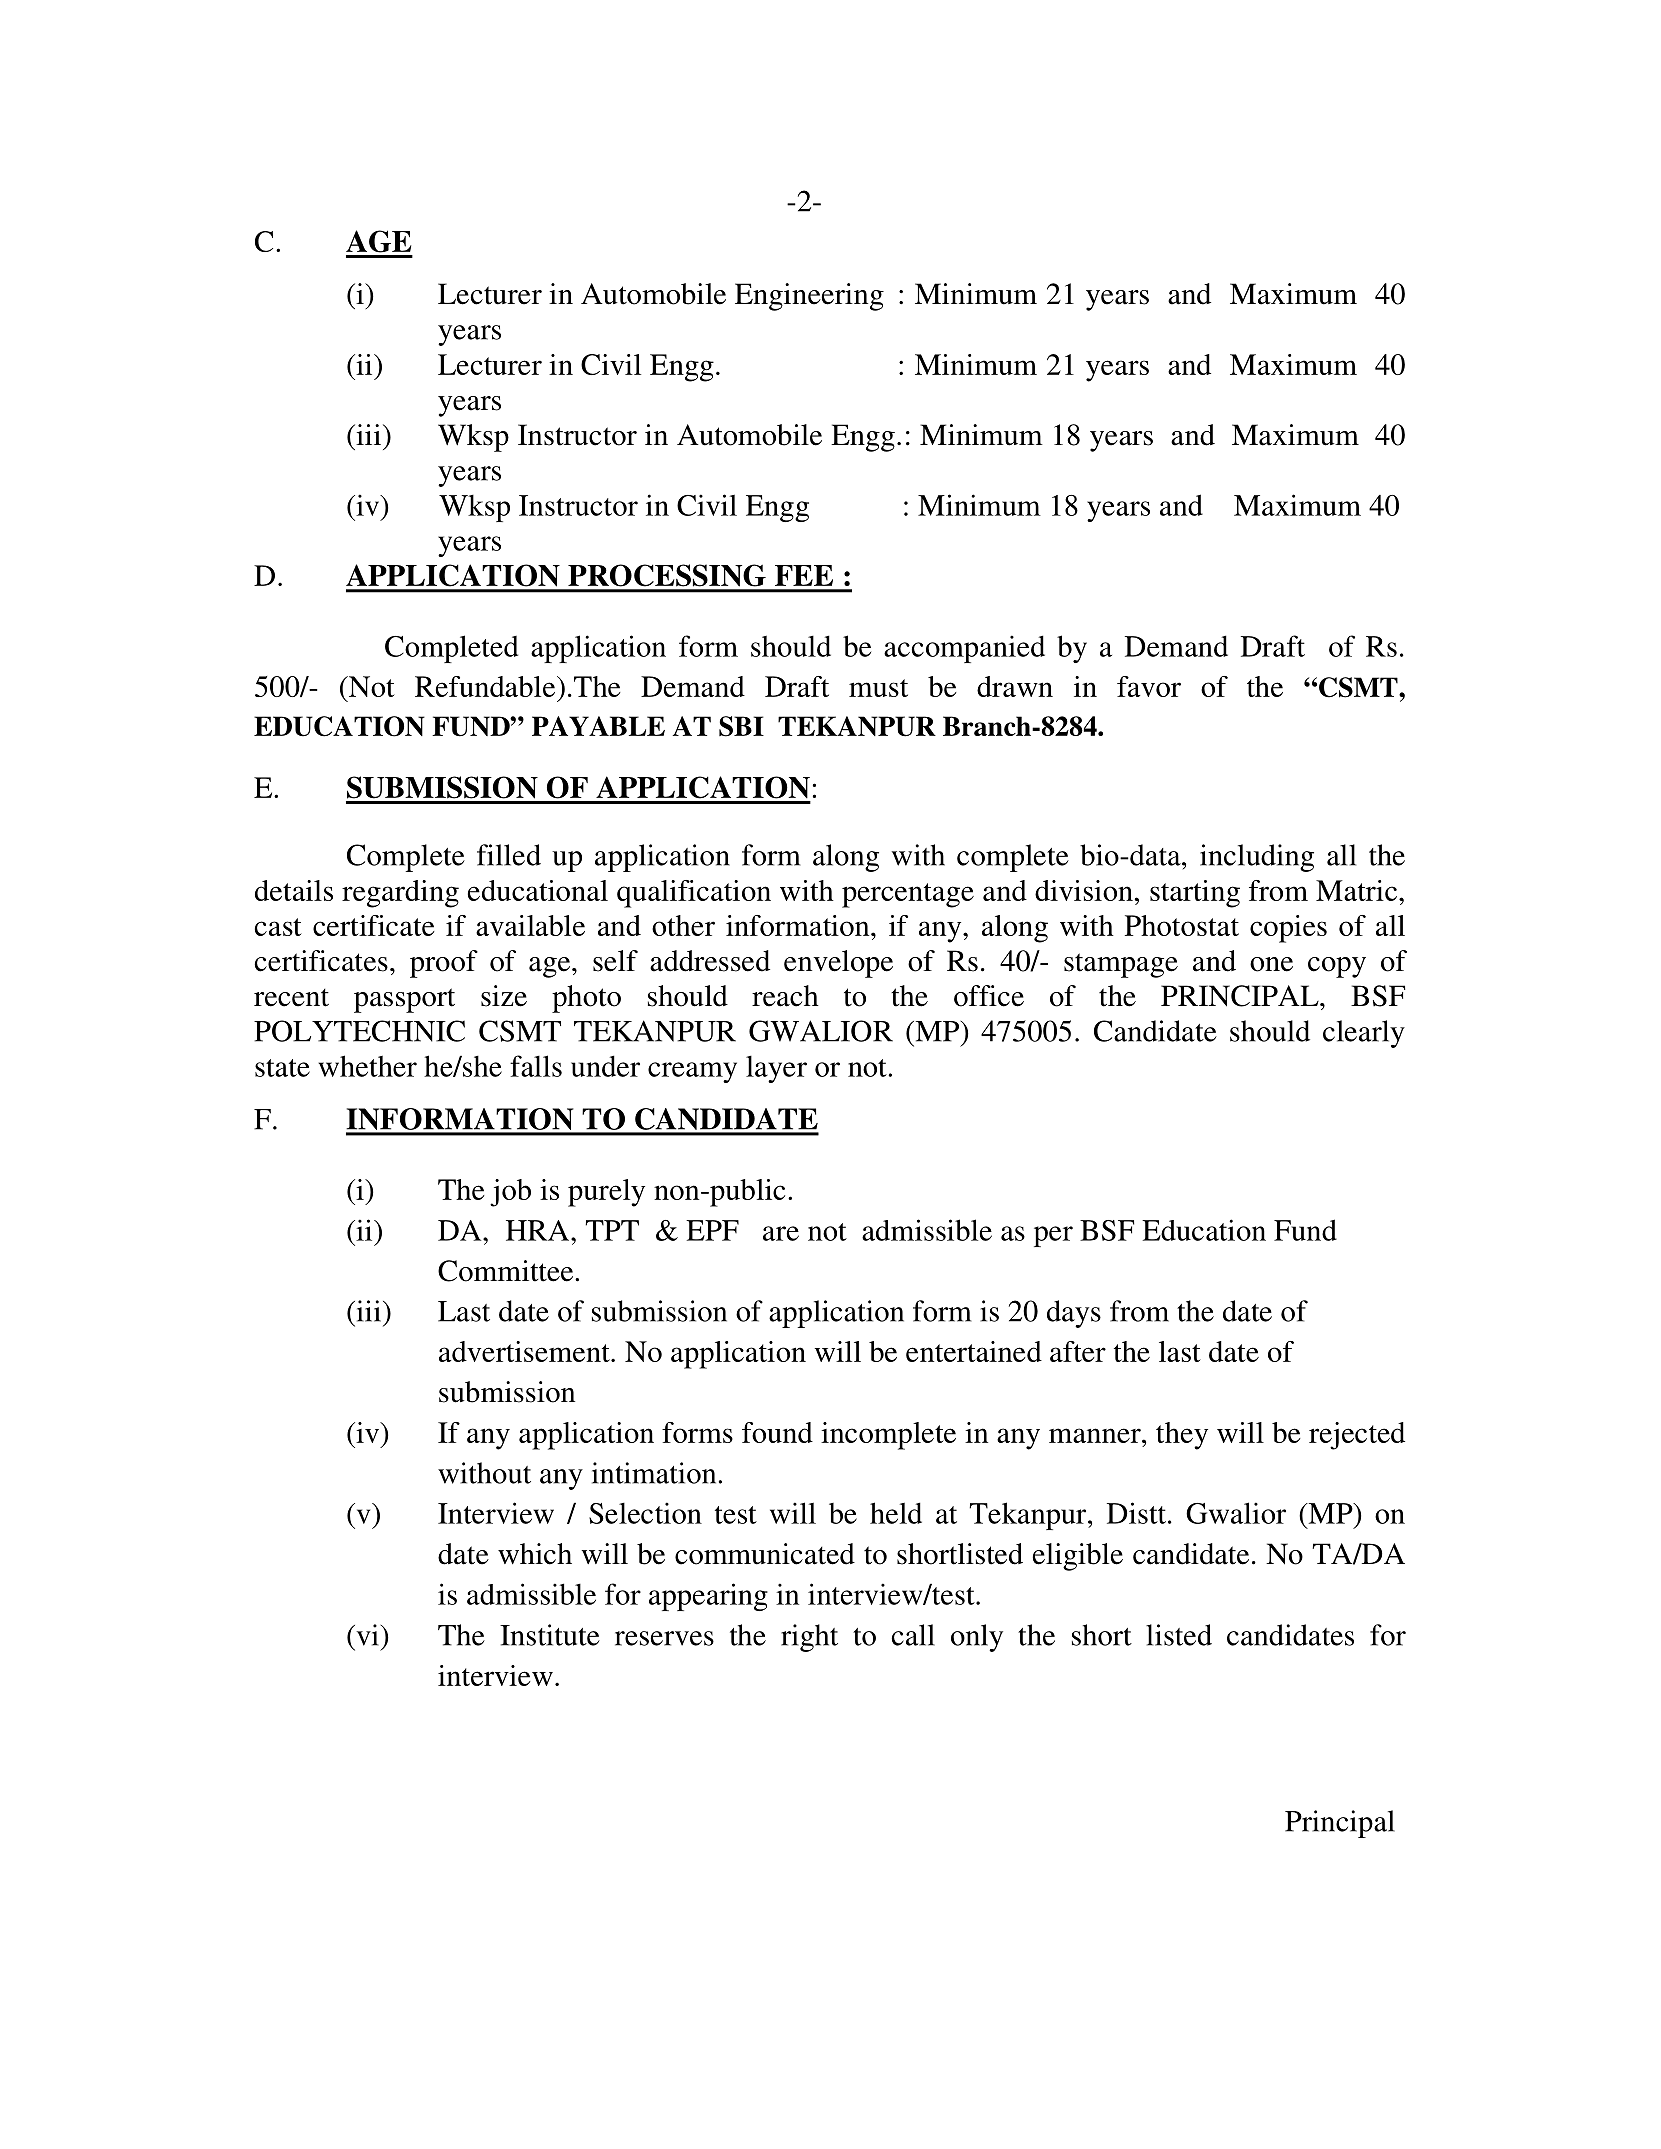 This screenshot has width=1661, height=2149. Describe the element at coordinates (507, 1271) in the screenshot. I see `Committee` at that location.
